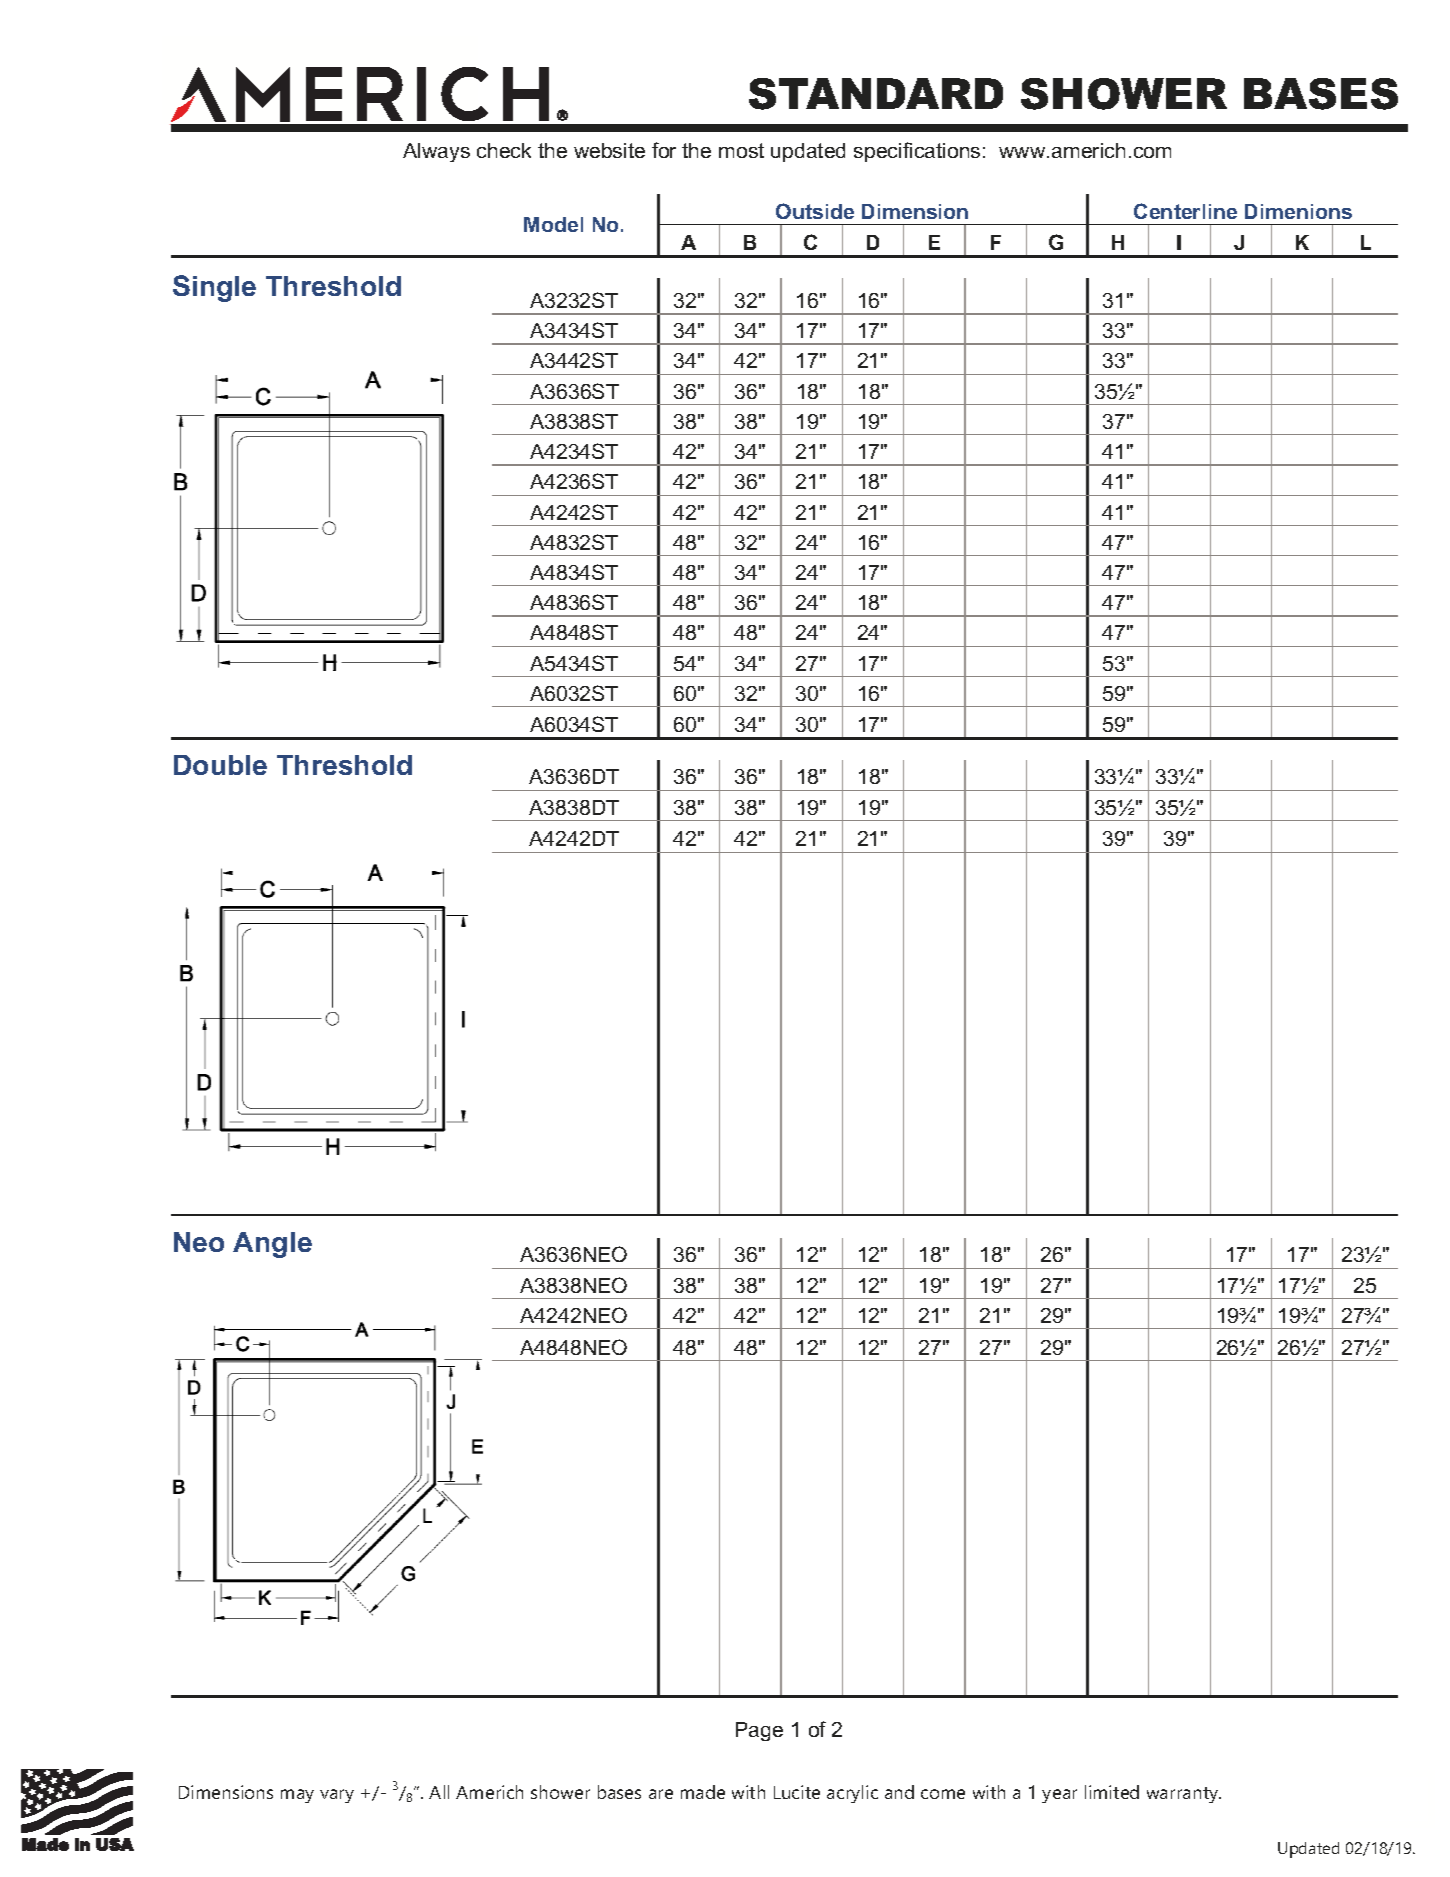  I want to click on most, so click(741, 150).
